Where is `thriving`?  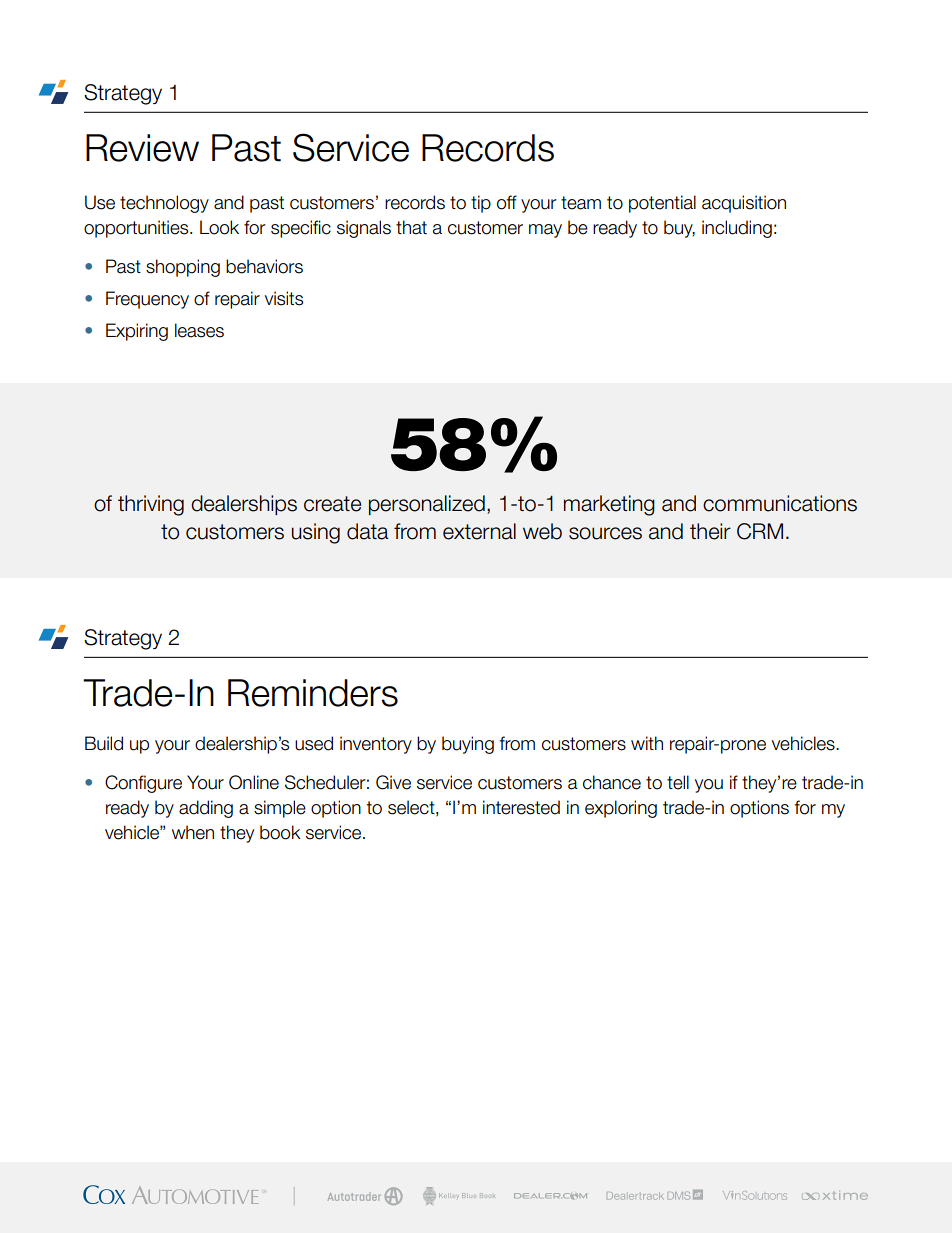 thriving is located at coordinates (151, 505).
